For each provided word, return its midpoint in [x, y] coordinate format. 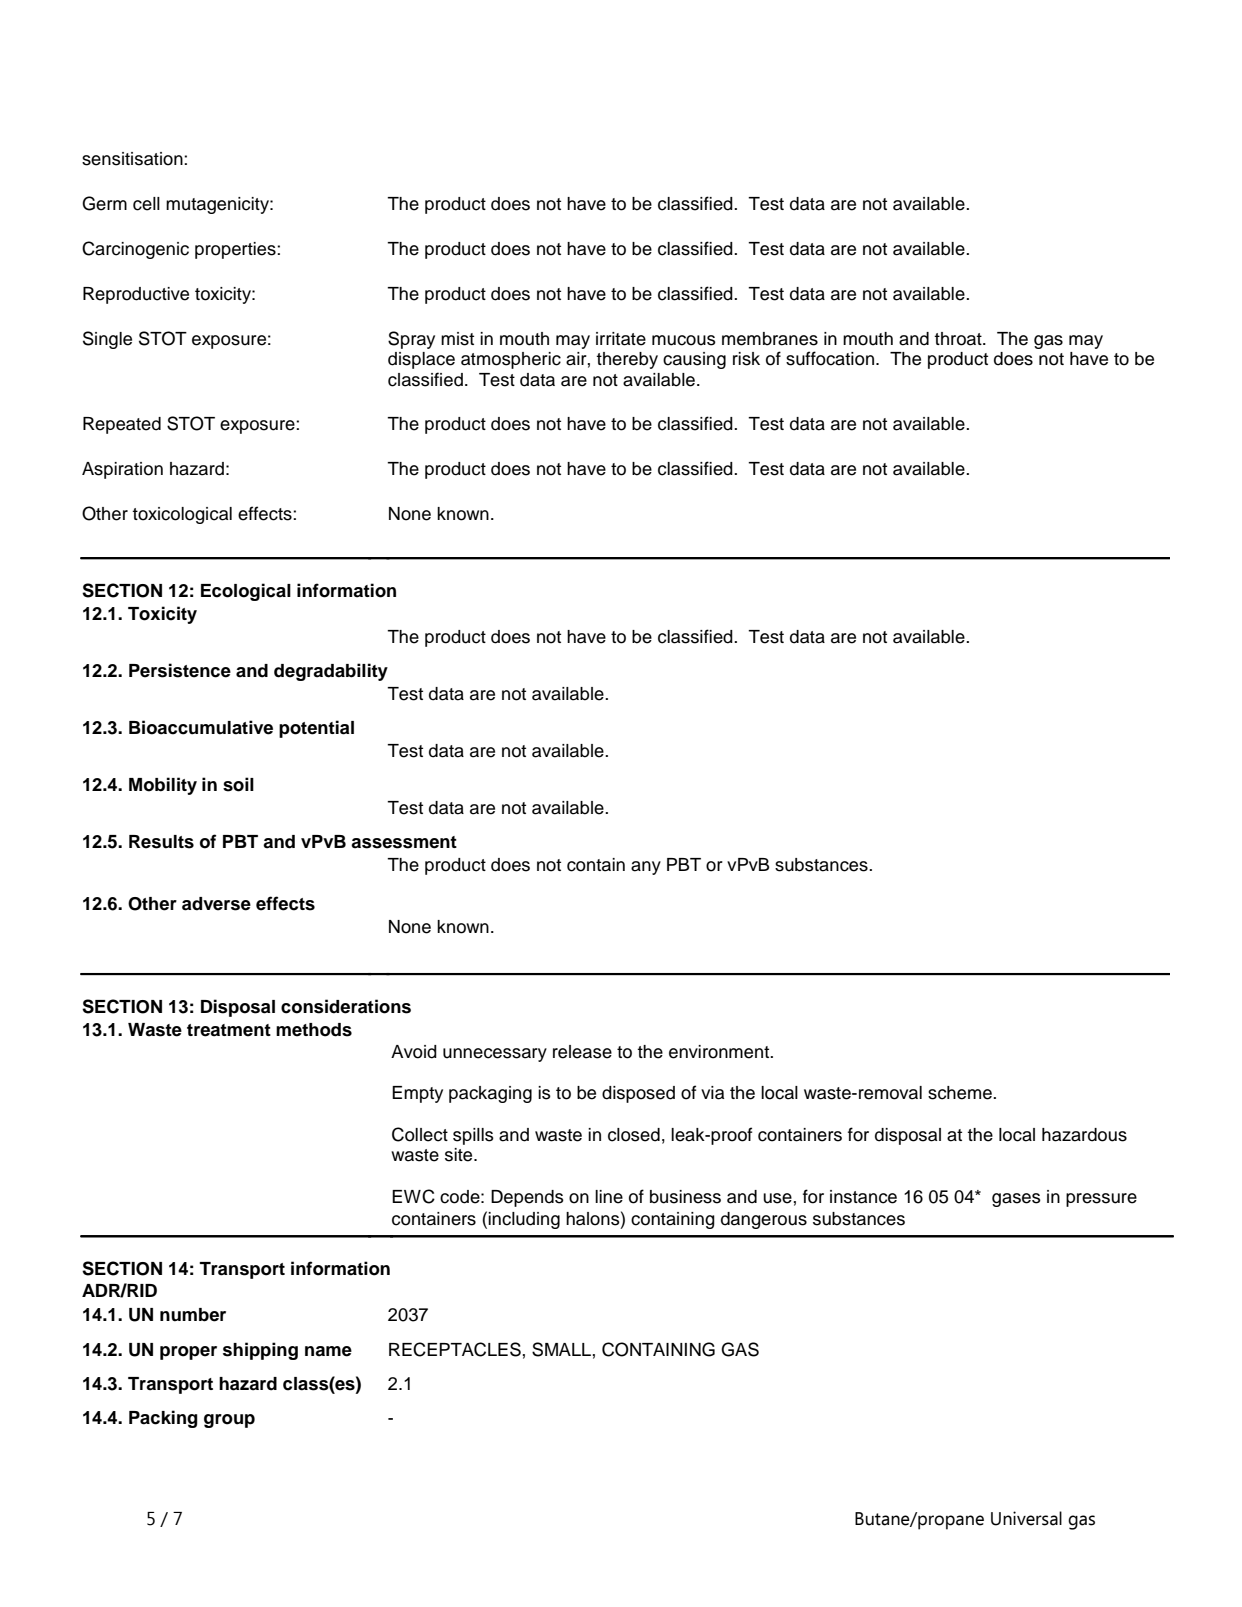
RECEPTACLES [455, 1349]
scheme [961, 1093]
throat [959, 339]
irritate [621, 339]
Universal [1026, 1518]
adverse [216, 904]
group [229, 1421]
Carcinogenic [135, 250]
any [646, 868]
